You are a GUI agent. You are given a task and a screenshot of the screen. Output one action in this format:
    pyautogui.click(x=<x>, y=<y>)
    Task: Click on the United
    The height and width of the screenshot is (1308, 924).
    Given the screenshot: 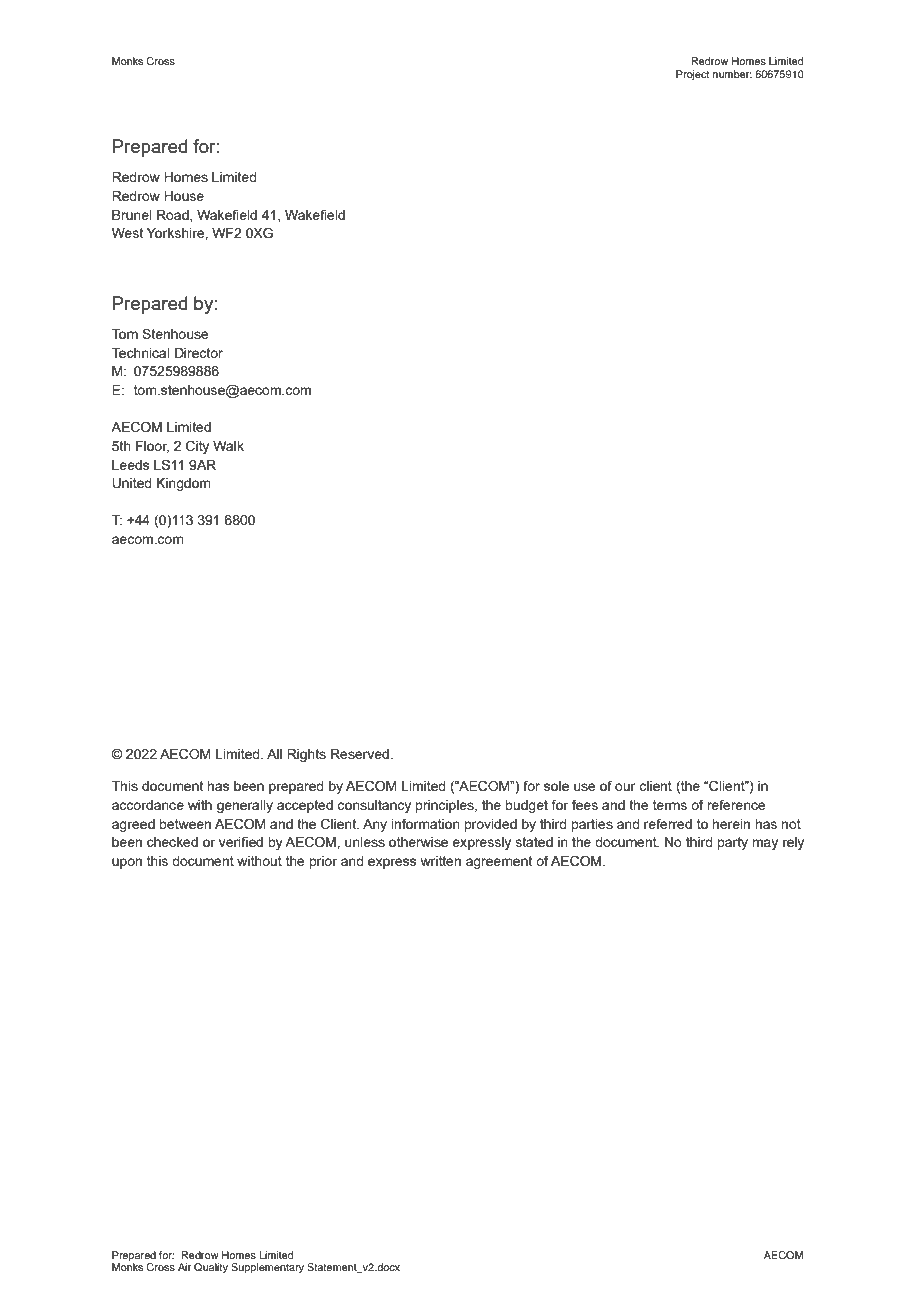 What is the action you would take?
    pyautogui.click(x=132, y=483)
